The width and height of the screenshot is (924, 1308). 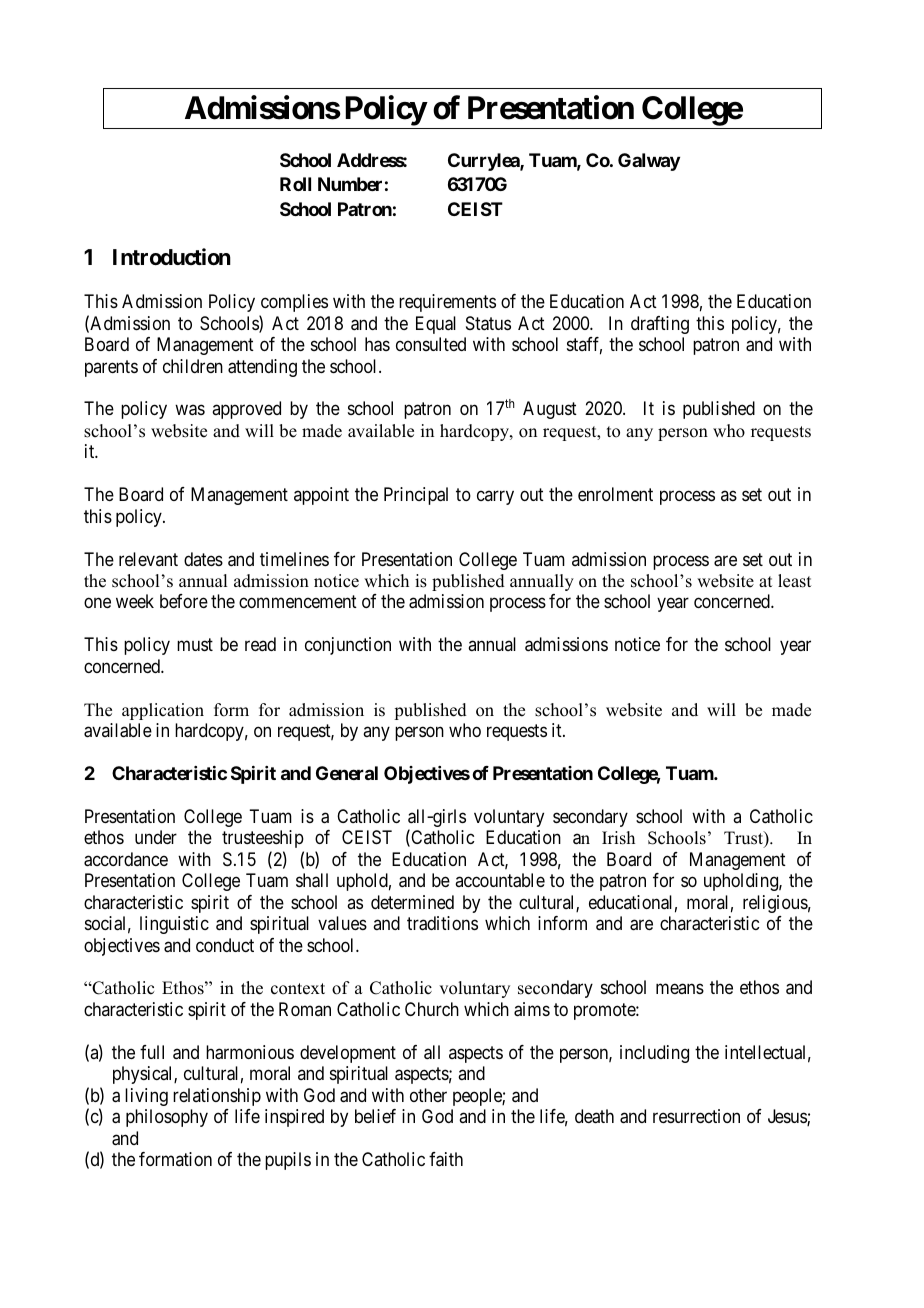 I want to click on philosophy, so click(x=167, y=1118).
